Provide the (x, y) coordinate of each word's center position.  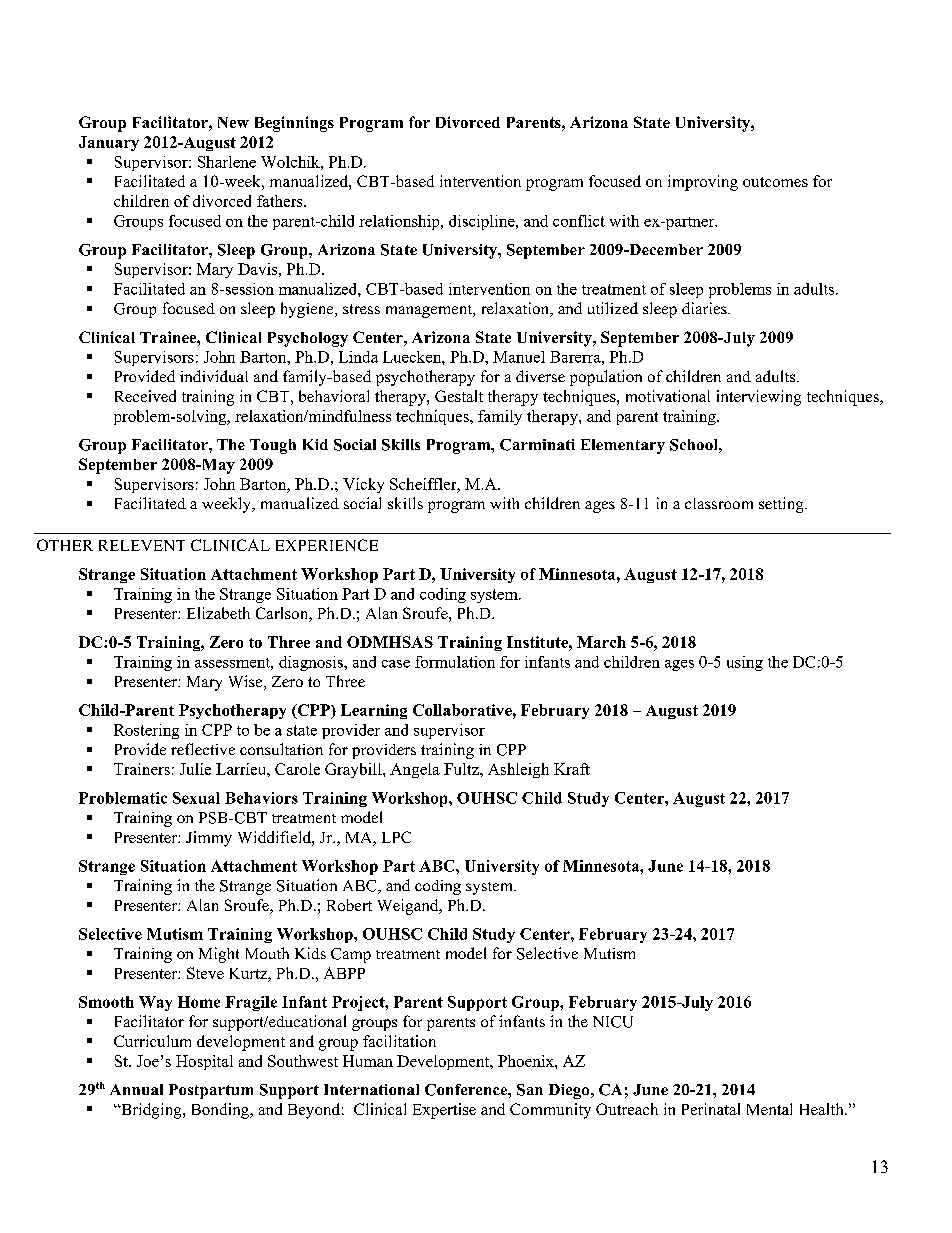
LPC (396, 837)
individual (214, 376)
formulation (455, 662)
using (745, 663)
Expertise (444, 1111)
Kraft (572, 769)
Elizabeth (218, 613)
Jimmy (209, 839)
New (233, 122)
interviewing (759, 398)
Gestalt (459, 396)
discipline (483, 222)
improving (703, 183)
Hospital (204, 1062)
